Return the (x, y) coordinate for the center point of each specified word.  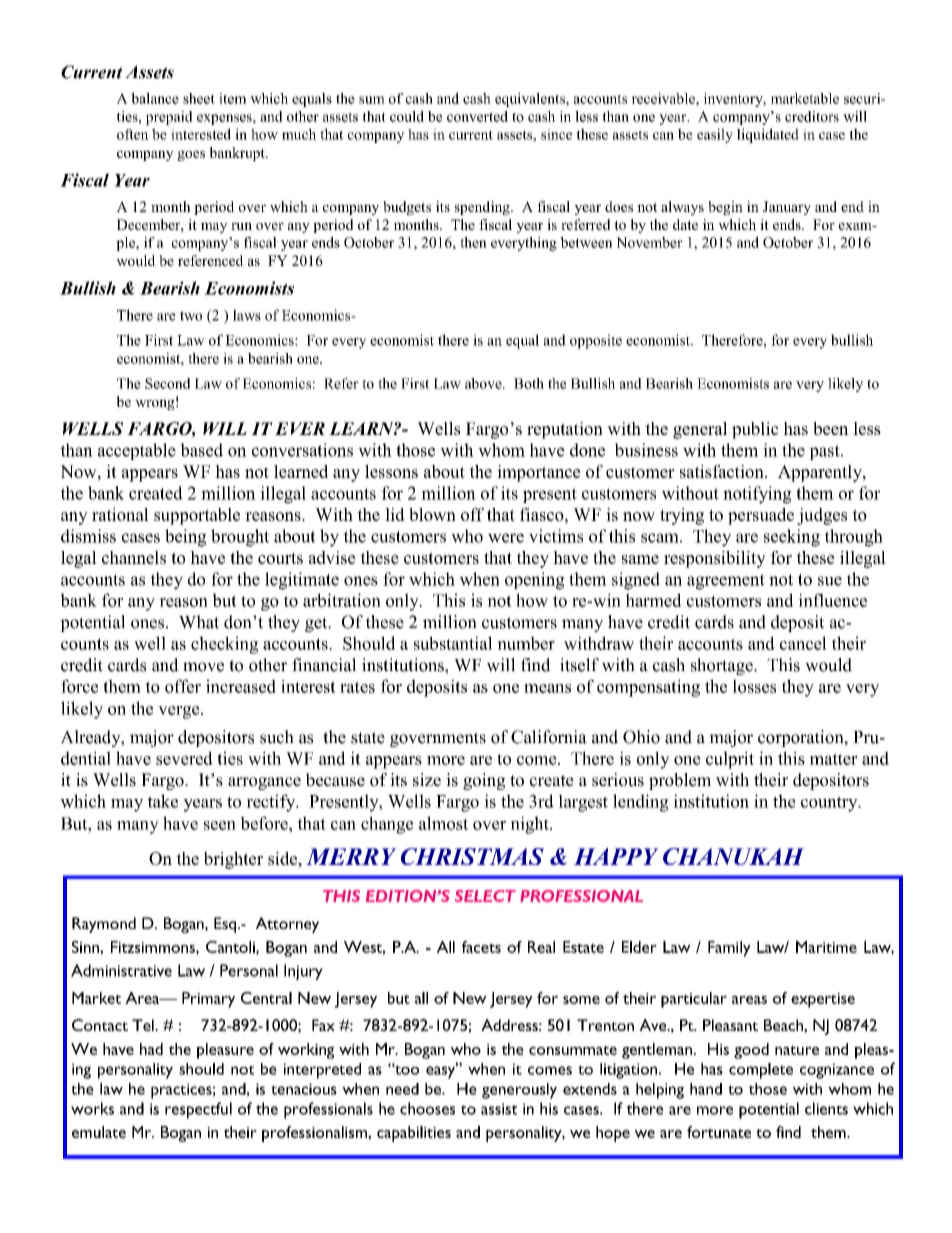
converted (477, 116)
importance (539, 473)
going (484, 781)
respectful (198, 1110)
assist (499, 1109)
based (201, 450)
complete (761, 1071)
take (162, 801)
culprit (730, 760)
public (755, 430)
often (133, 134)
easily (715, 135)
